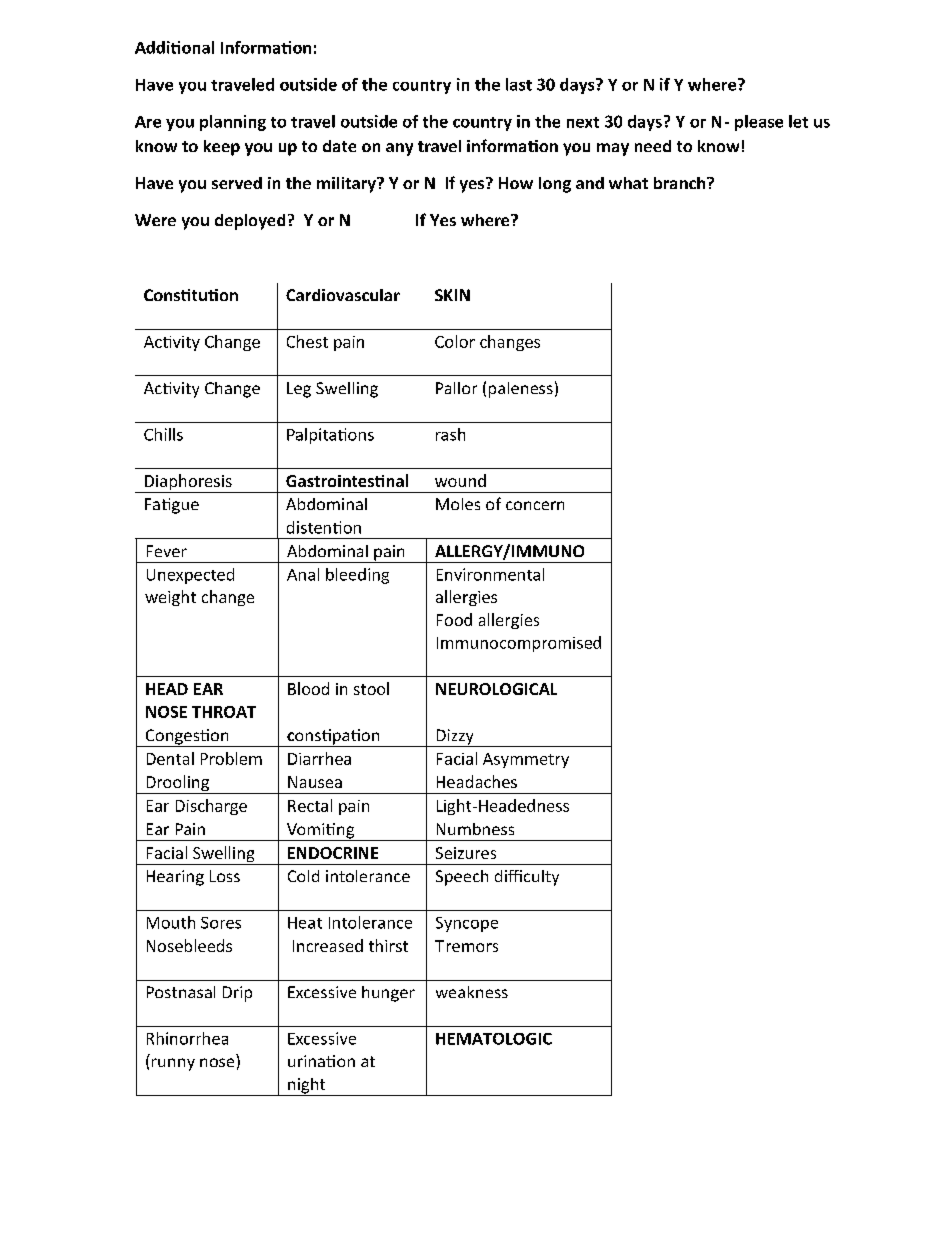  Describe the element at coordinates (519, 84) in the page. I see `last` at that location.
